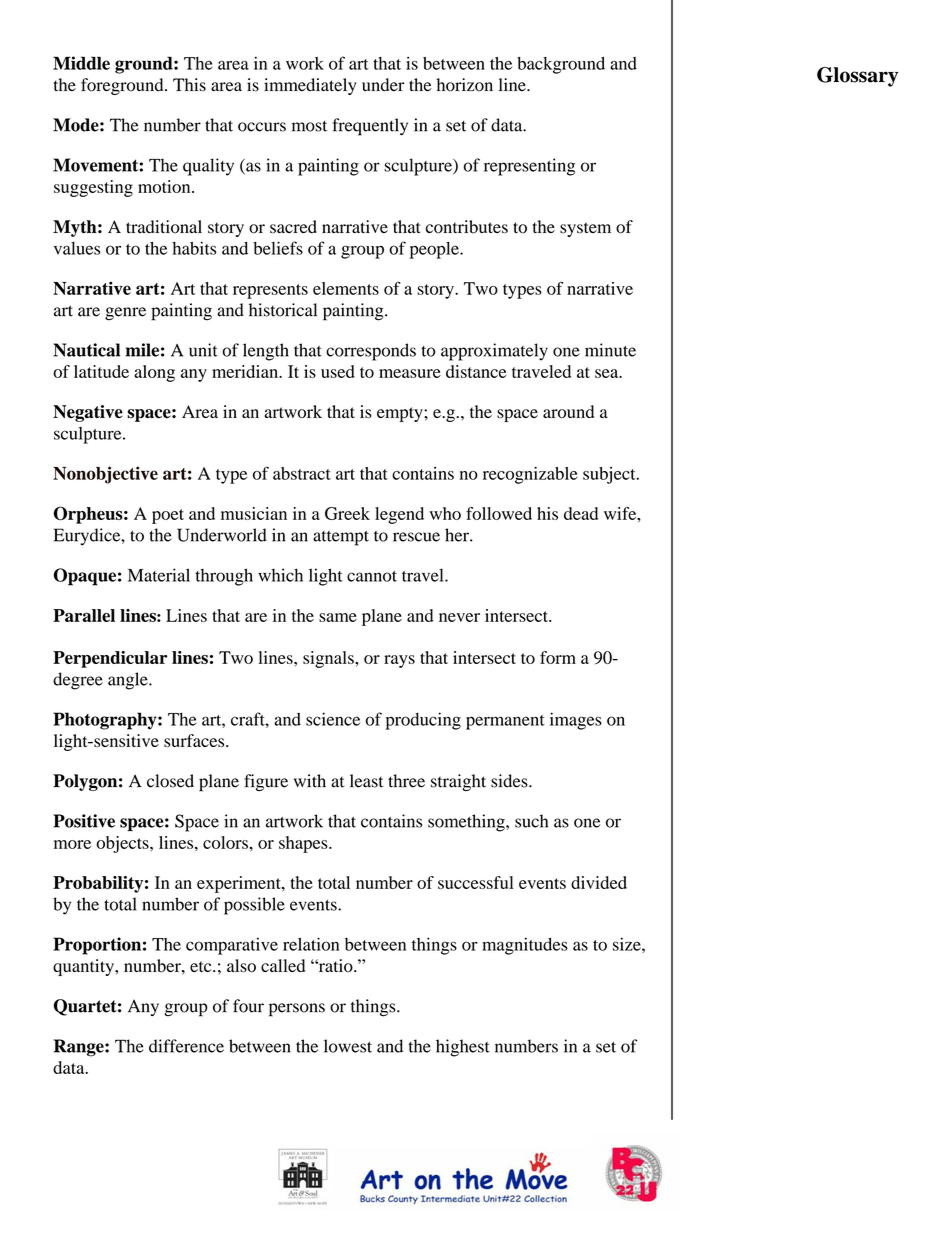 The height and width of the screenshot is (1233, 952). What do you see at coordinates (189, 85) in the screenshot?
I see `This` at bounding box center [189, 85].
